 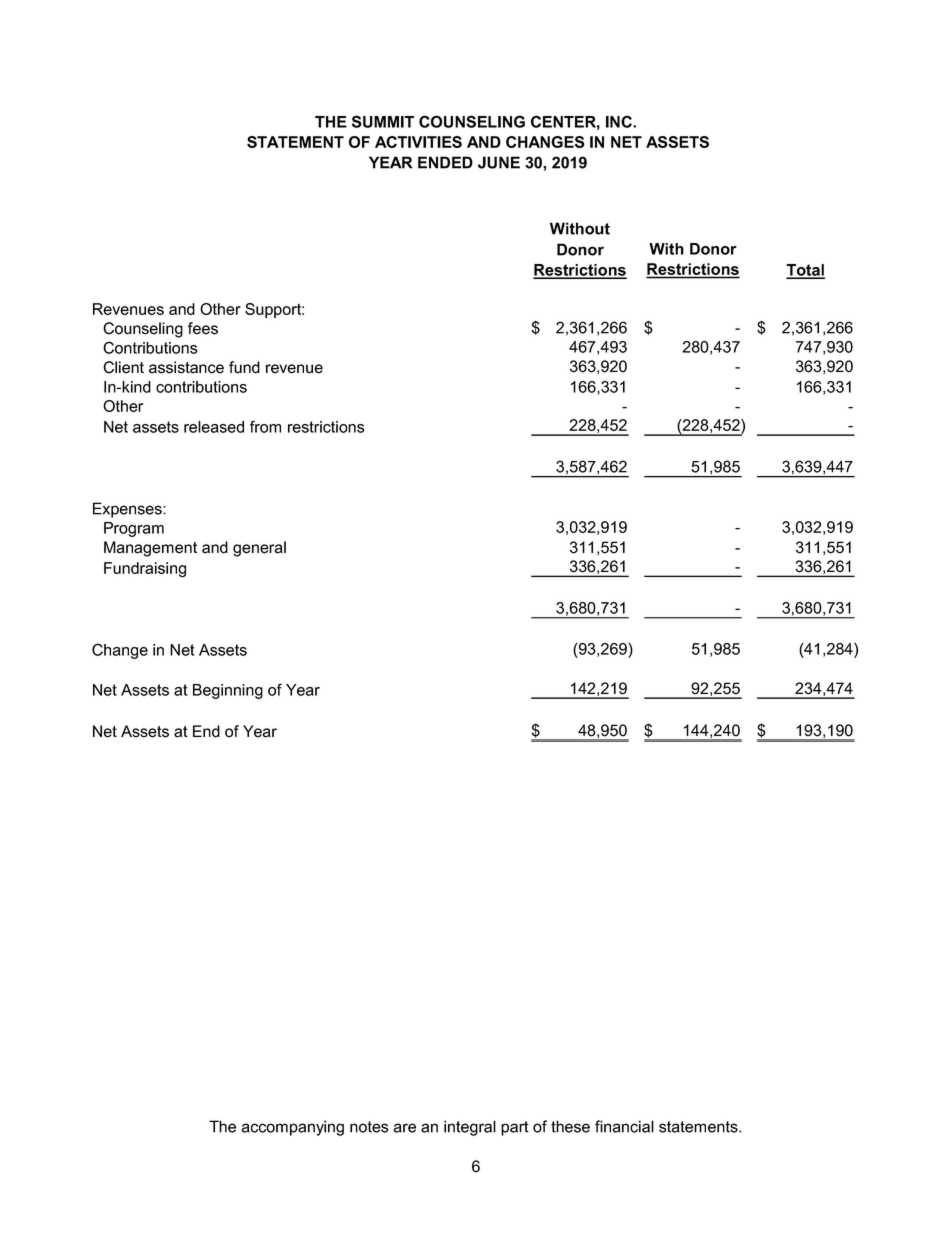 What do you see at coordinates (259, 549) in the screenshot?
I see `general` at bounding box center [259, 549].
